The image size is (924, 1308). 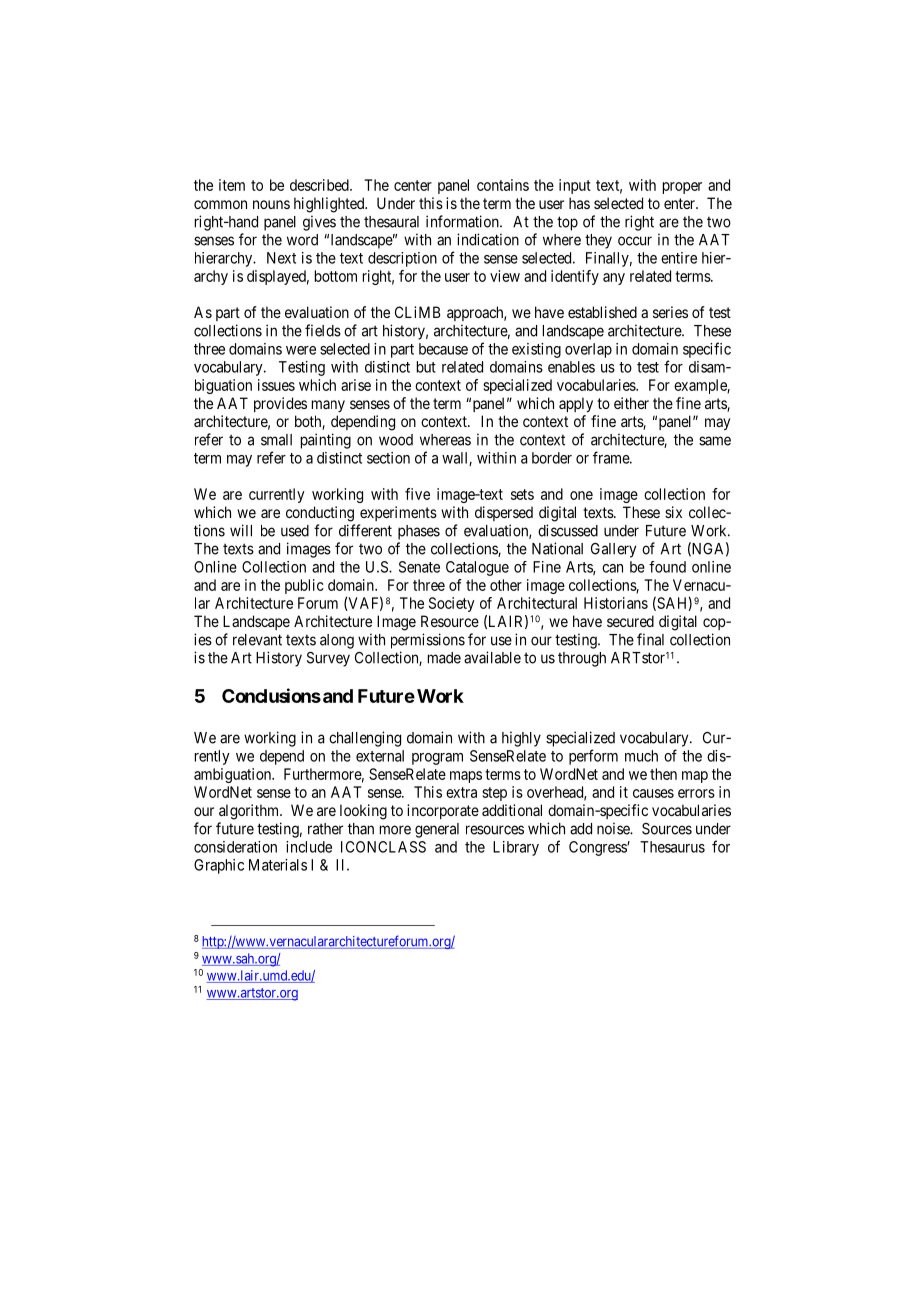 I want to click on Materials, so click(x=278, y=865).
